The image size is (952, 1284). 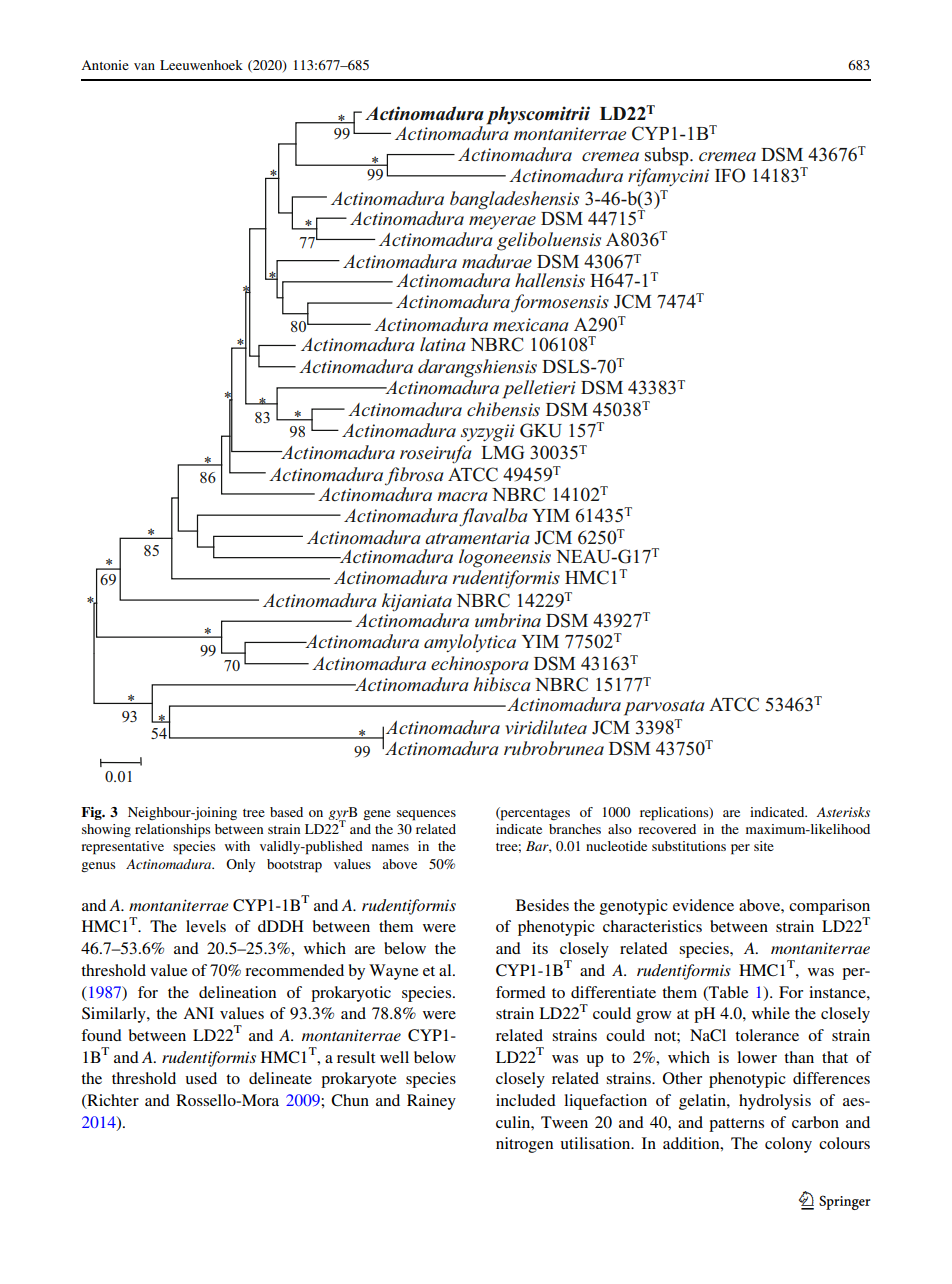 What do you see at coordinates (201, 1078) in the document?
I see `used` at bounding box center [201, 1078].
